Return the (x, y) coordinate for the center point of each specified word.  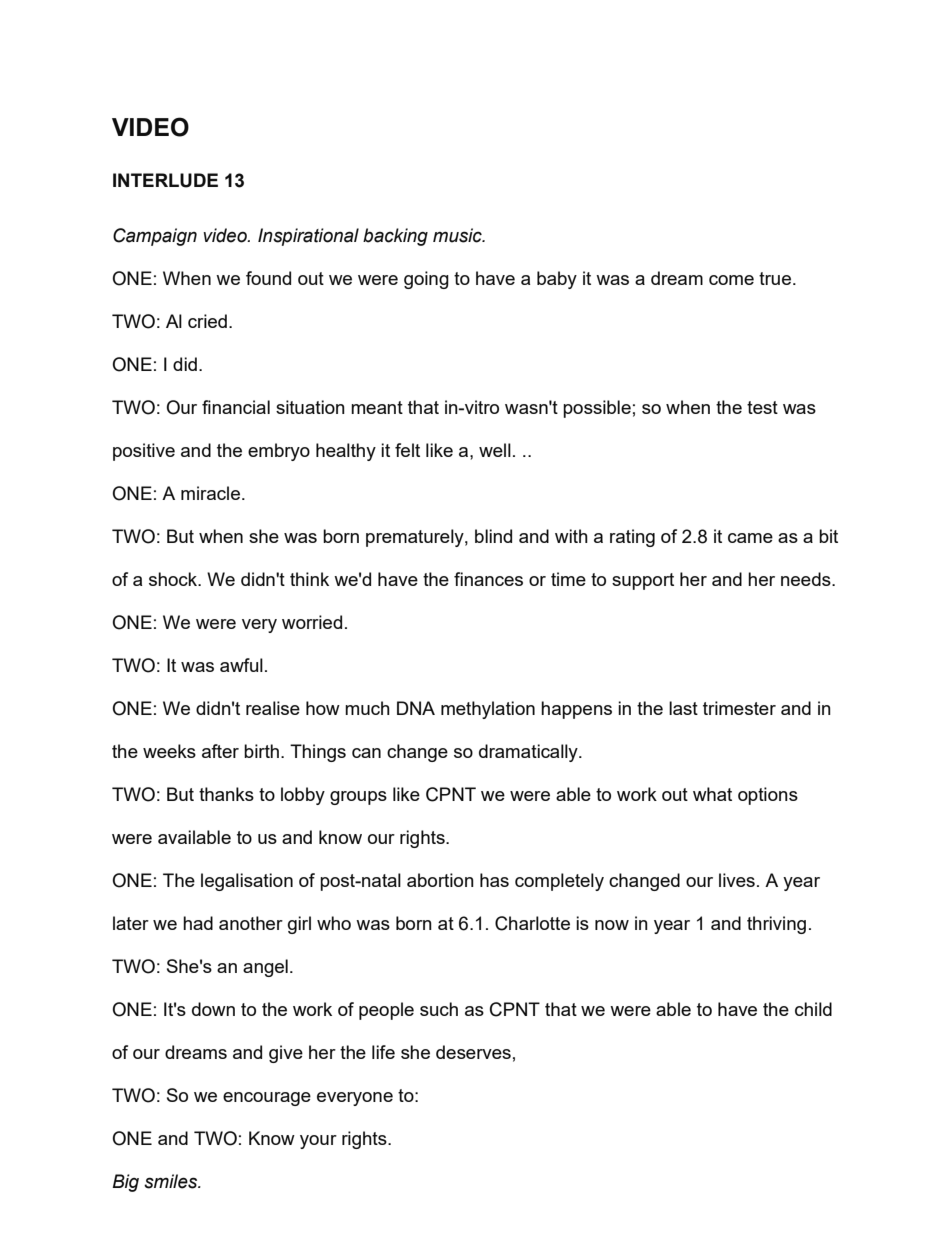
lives (737, 880)
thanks (226, 794)
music (458, 235)
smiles (172, 1181)
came (750, 538)
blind (493, 536)
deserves (473, 1052)
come (731, 280)
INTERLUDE (165, 180)
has (494, 880)
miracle (210, 493)
